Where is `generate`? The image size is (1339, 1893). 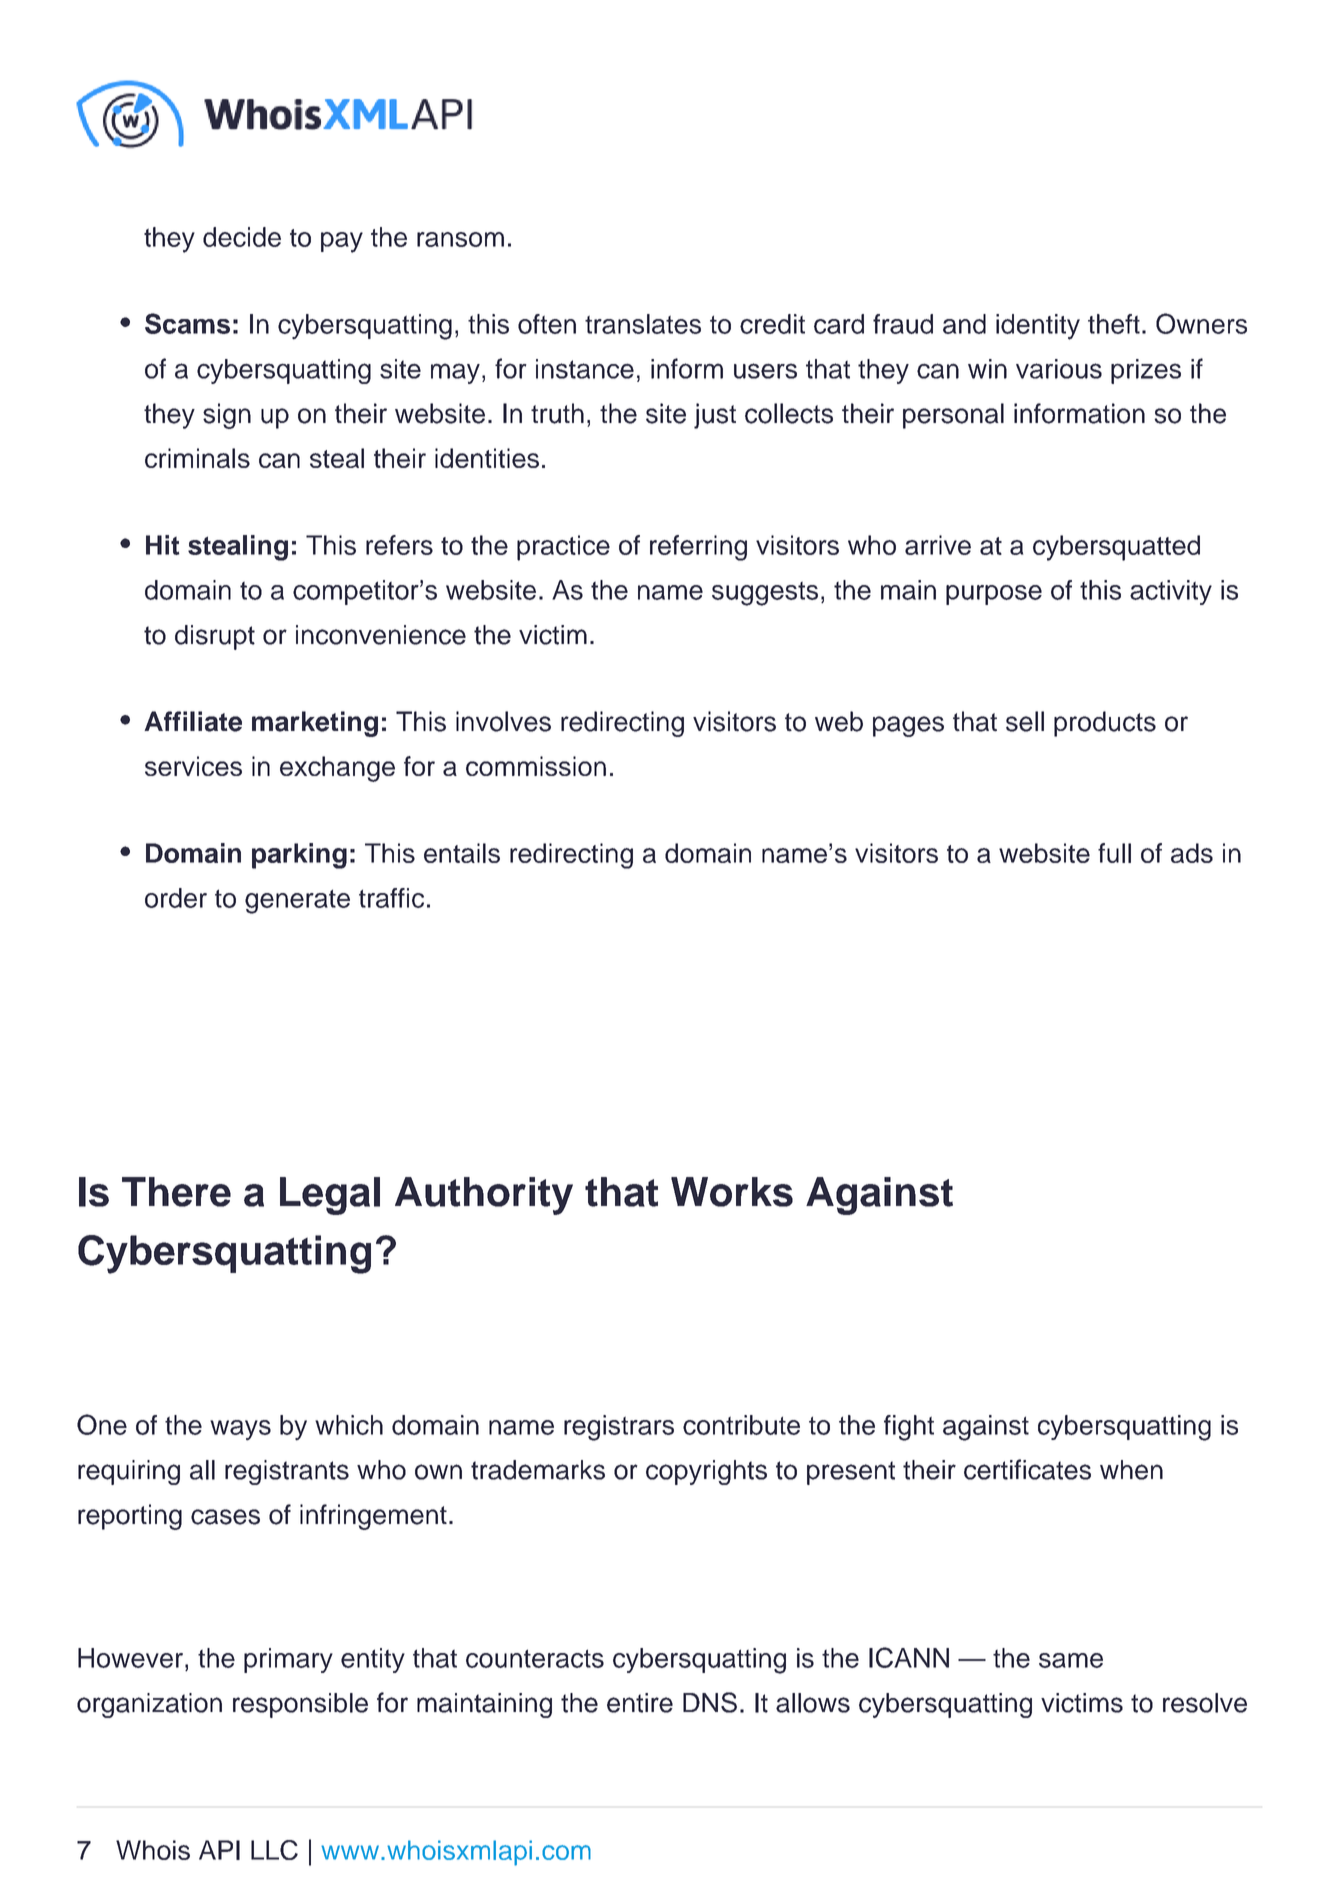
generate is located at coordinates (297, 901).
